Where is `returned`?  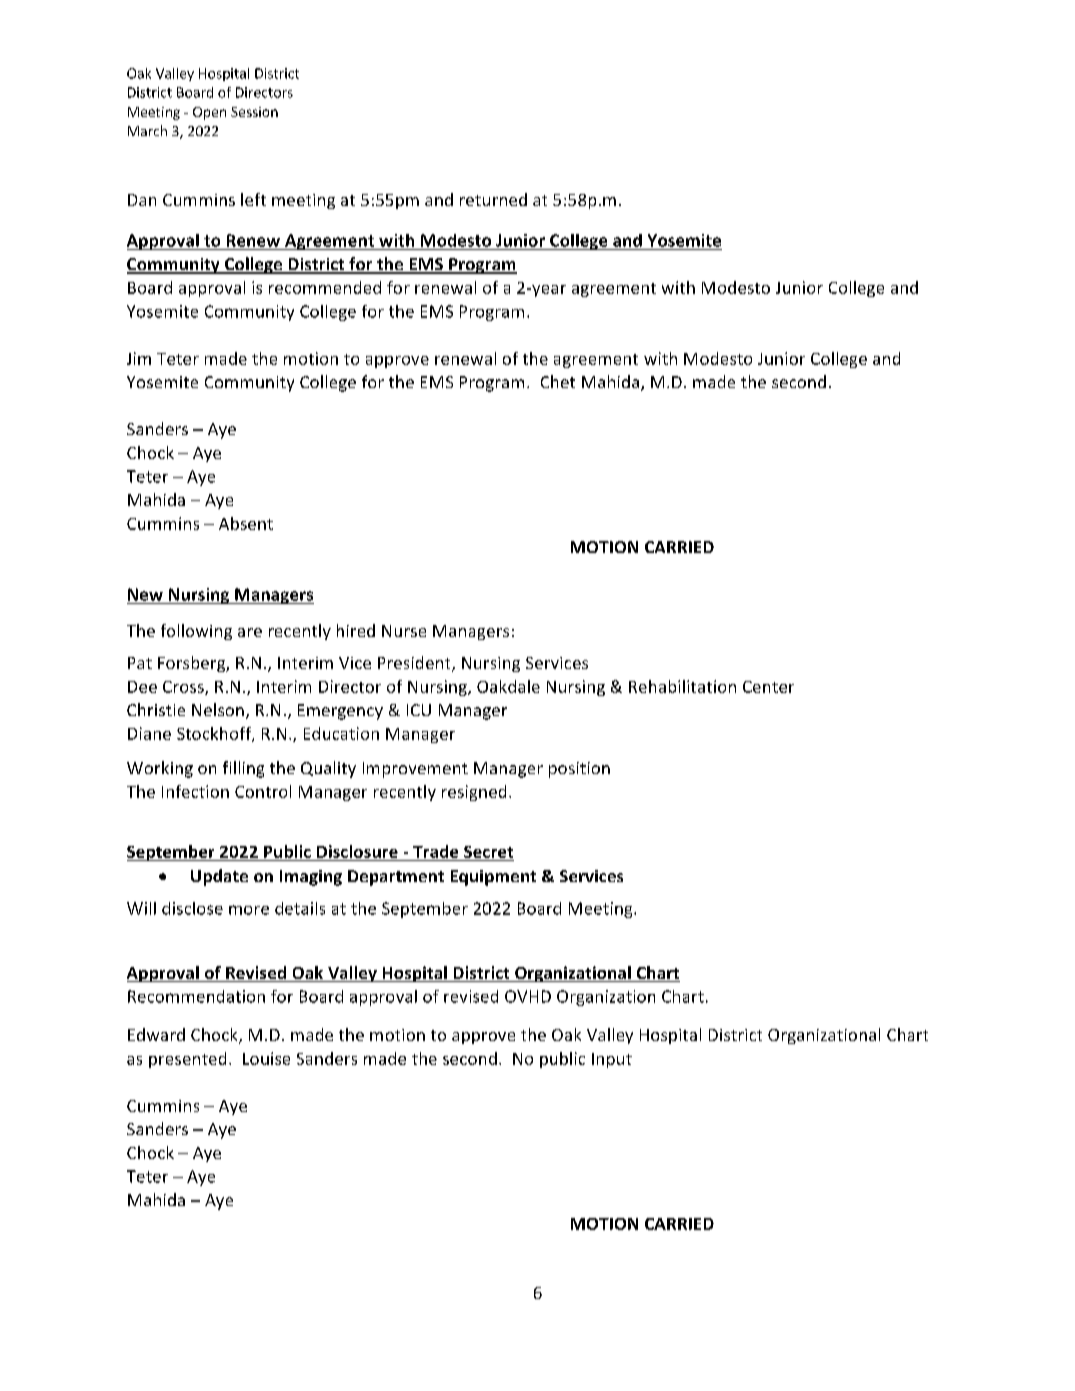 returned is located at coordinates (493, 199).
